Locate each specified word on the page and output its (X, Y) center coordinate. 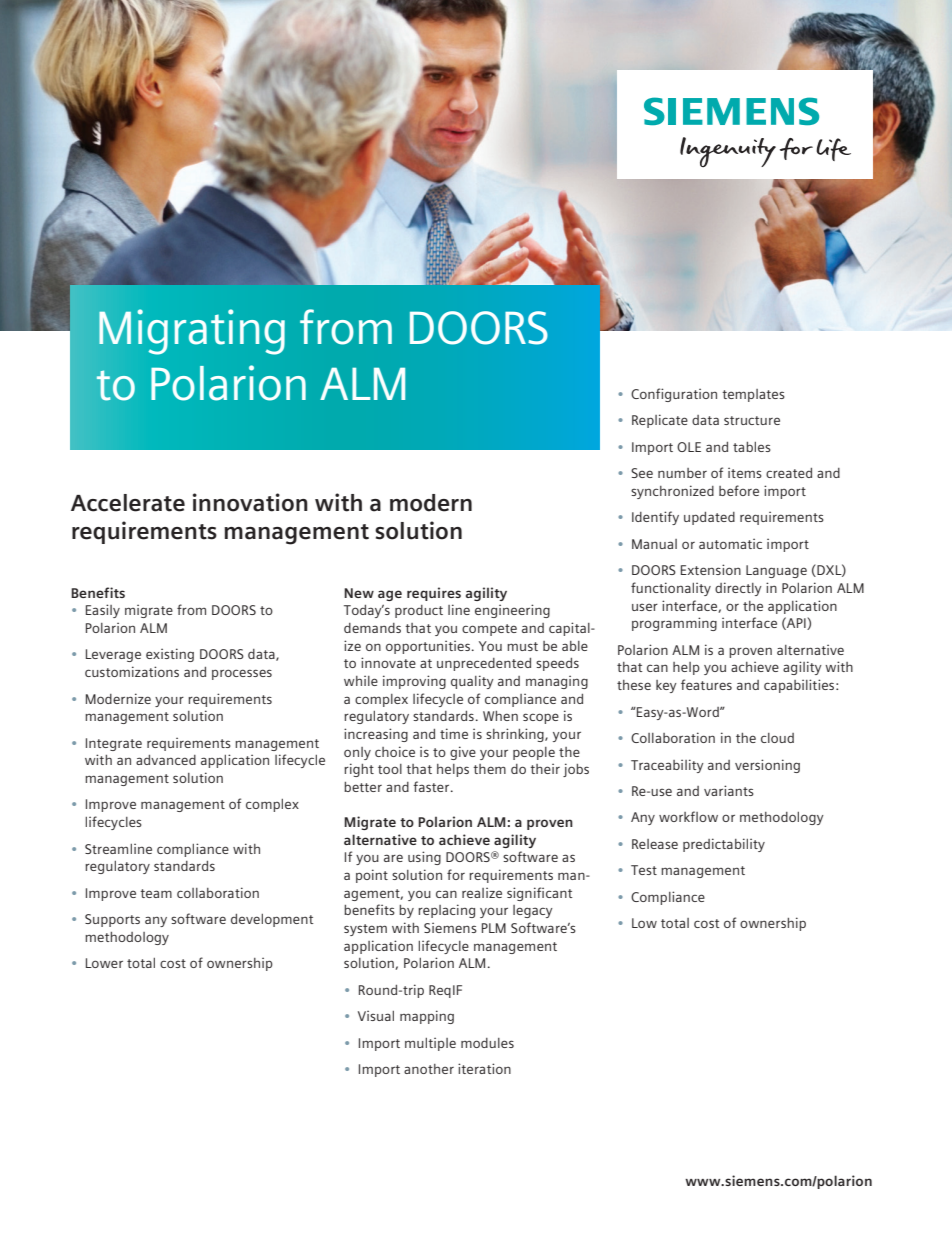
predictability (724, 845)
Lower (104, 963)
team (156, 893)
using (424, 858)
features (706, 684)
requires (434, 594)
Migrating (192, 332)
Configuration (674, 395)
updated (709, 518)
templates (753, 395)
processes (242, 674)
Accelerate (128, 503)
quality (472, 682)
